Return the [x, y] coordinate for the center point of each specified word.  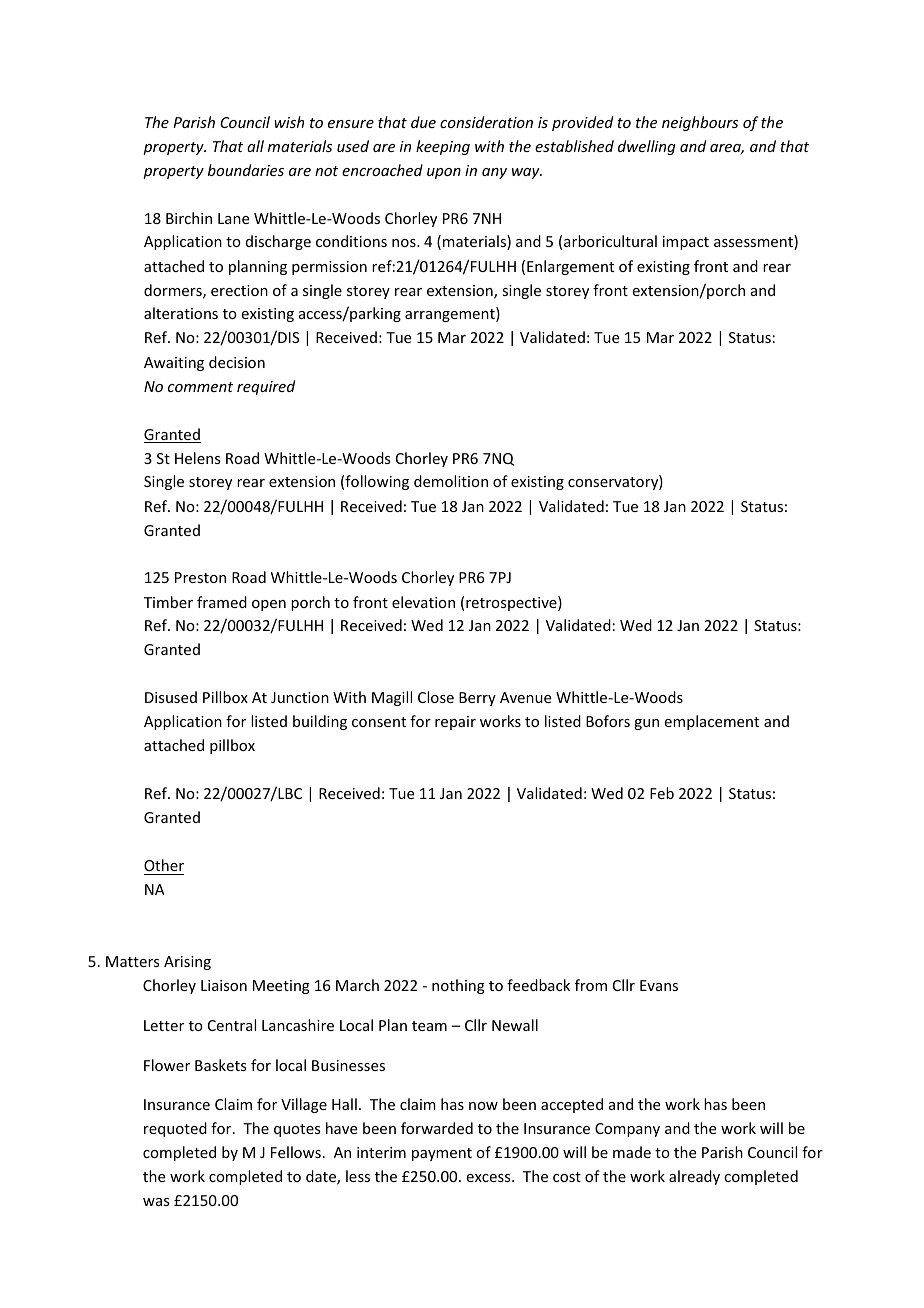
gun [646, 724]
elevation [423, 602]
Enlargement [570, 267]
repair [455, 723]
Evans [659, 985]
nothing [458, 986]
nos [405, 243]
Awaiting [174, 364]
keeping [443, 147]
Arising [187, 963]
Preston [200, 577]
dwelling [647, 147]
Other [164, 865]
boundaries [246, 170]
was [156, 1202]
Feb [662, 793]
